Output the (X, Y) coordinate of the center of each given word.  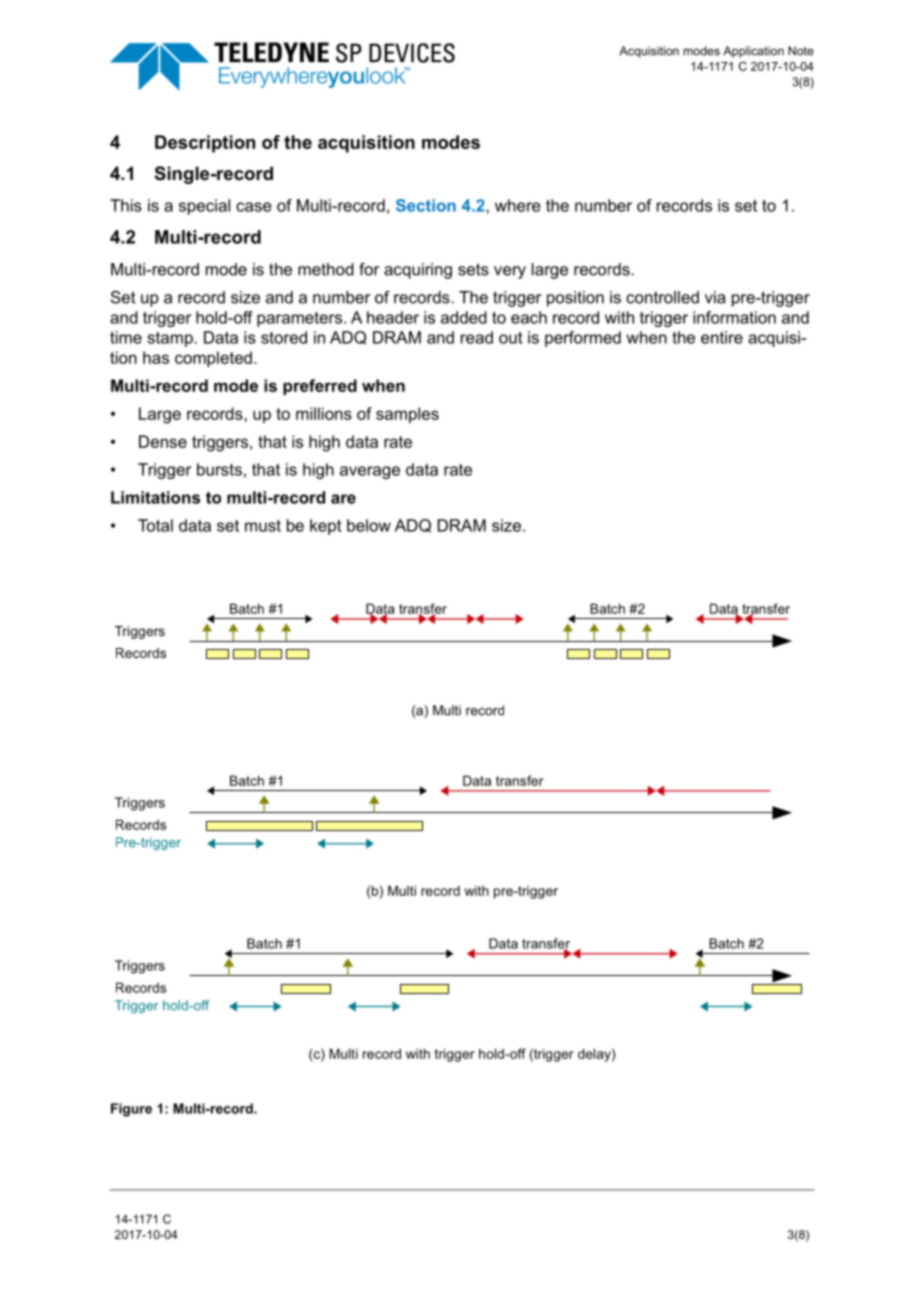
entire (722, 337)
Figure (131, 1110)
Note (801, 51)
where (518, 205)
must (263, 526)
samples (407, 415)
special (204, 207)
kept (325, 527)
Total (155, 525)
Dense (163, 441)
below (369, 525)
